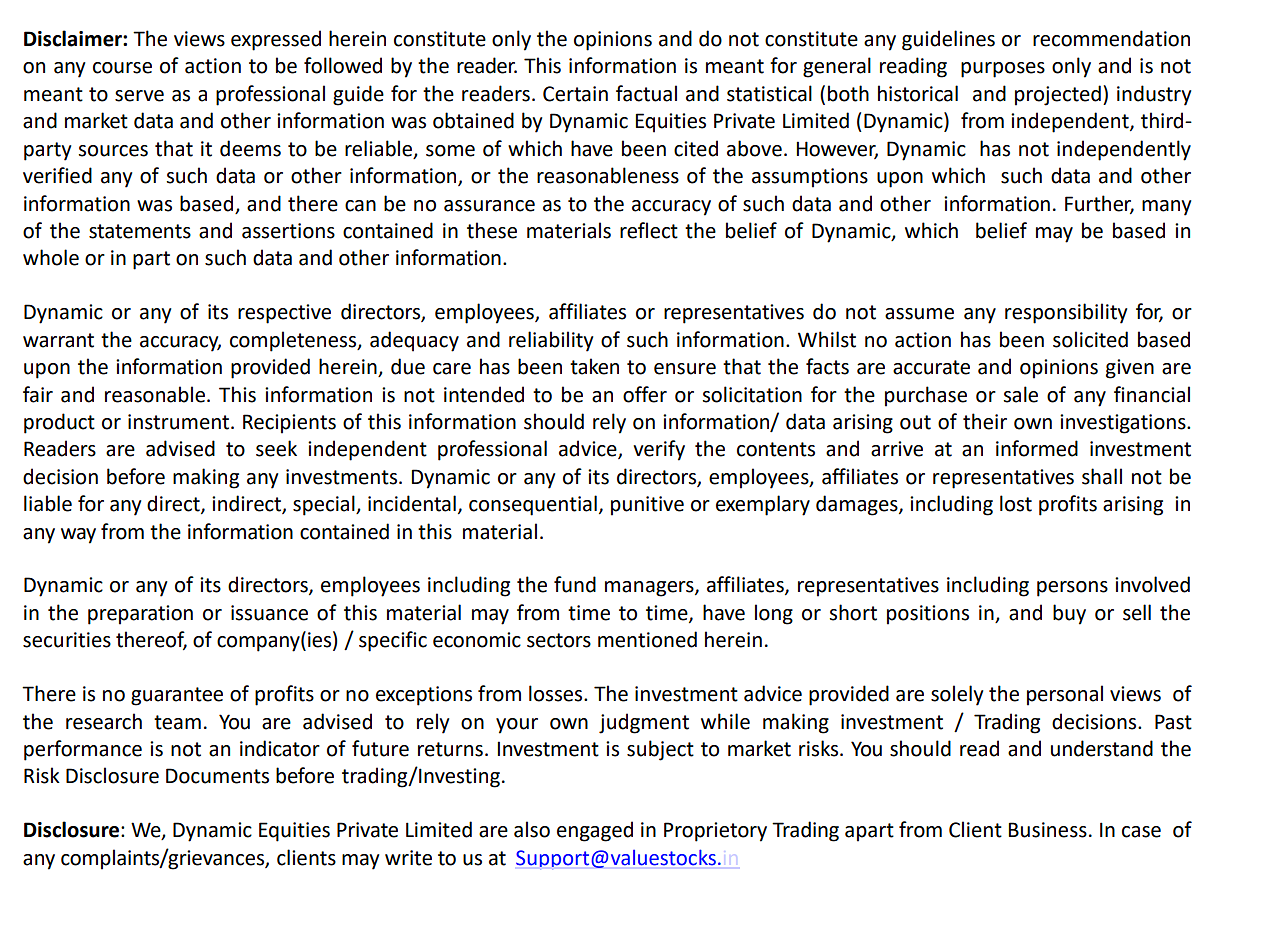 The width and height of the image is (1270, 952). Describe the element at coordinates (575, 584) in the image. I see `fund` at that location.
